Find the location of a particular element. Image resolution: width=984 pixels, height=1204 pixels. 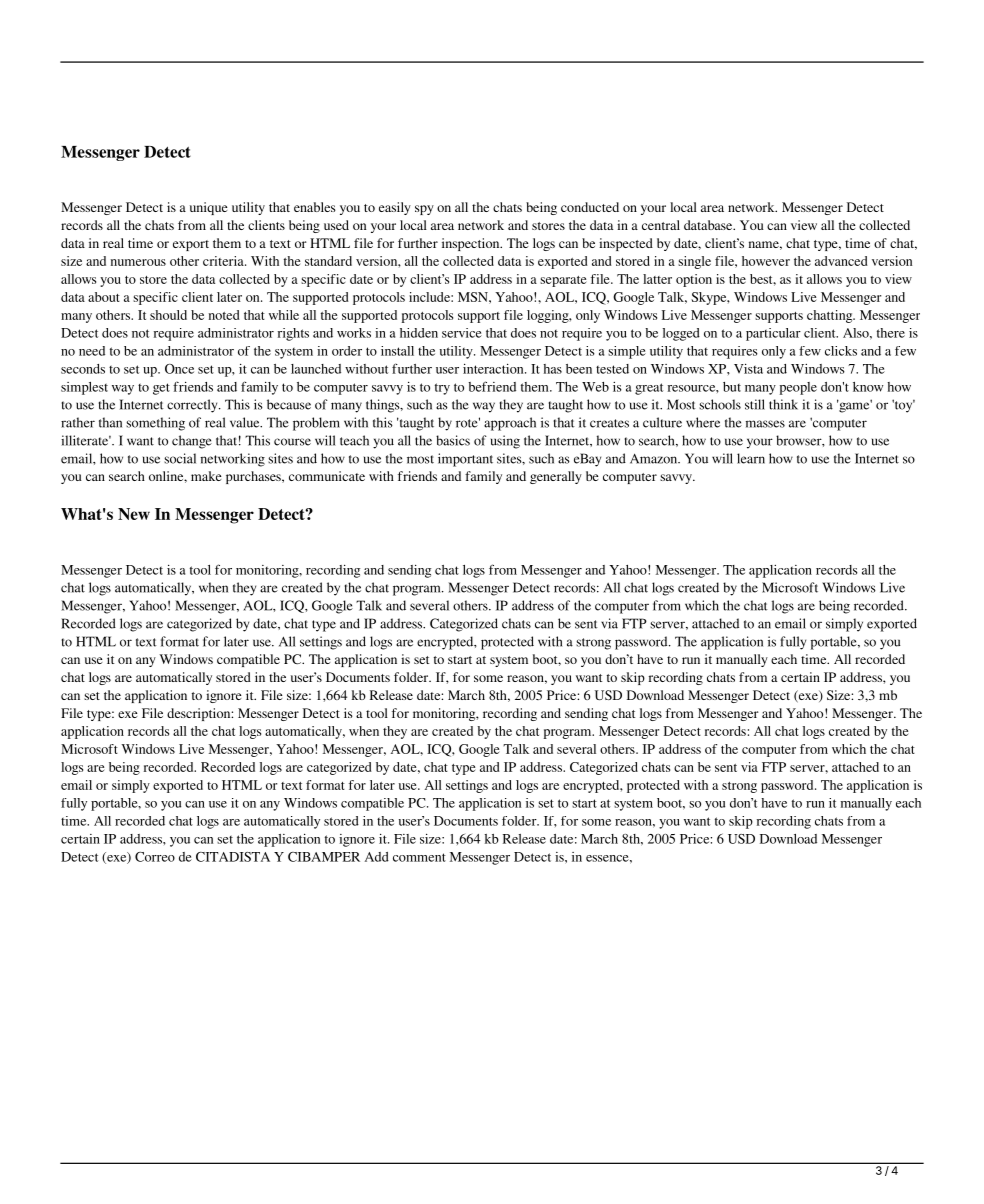

however is located at coordinates (766, 261).
